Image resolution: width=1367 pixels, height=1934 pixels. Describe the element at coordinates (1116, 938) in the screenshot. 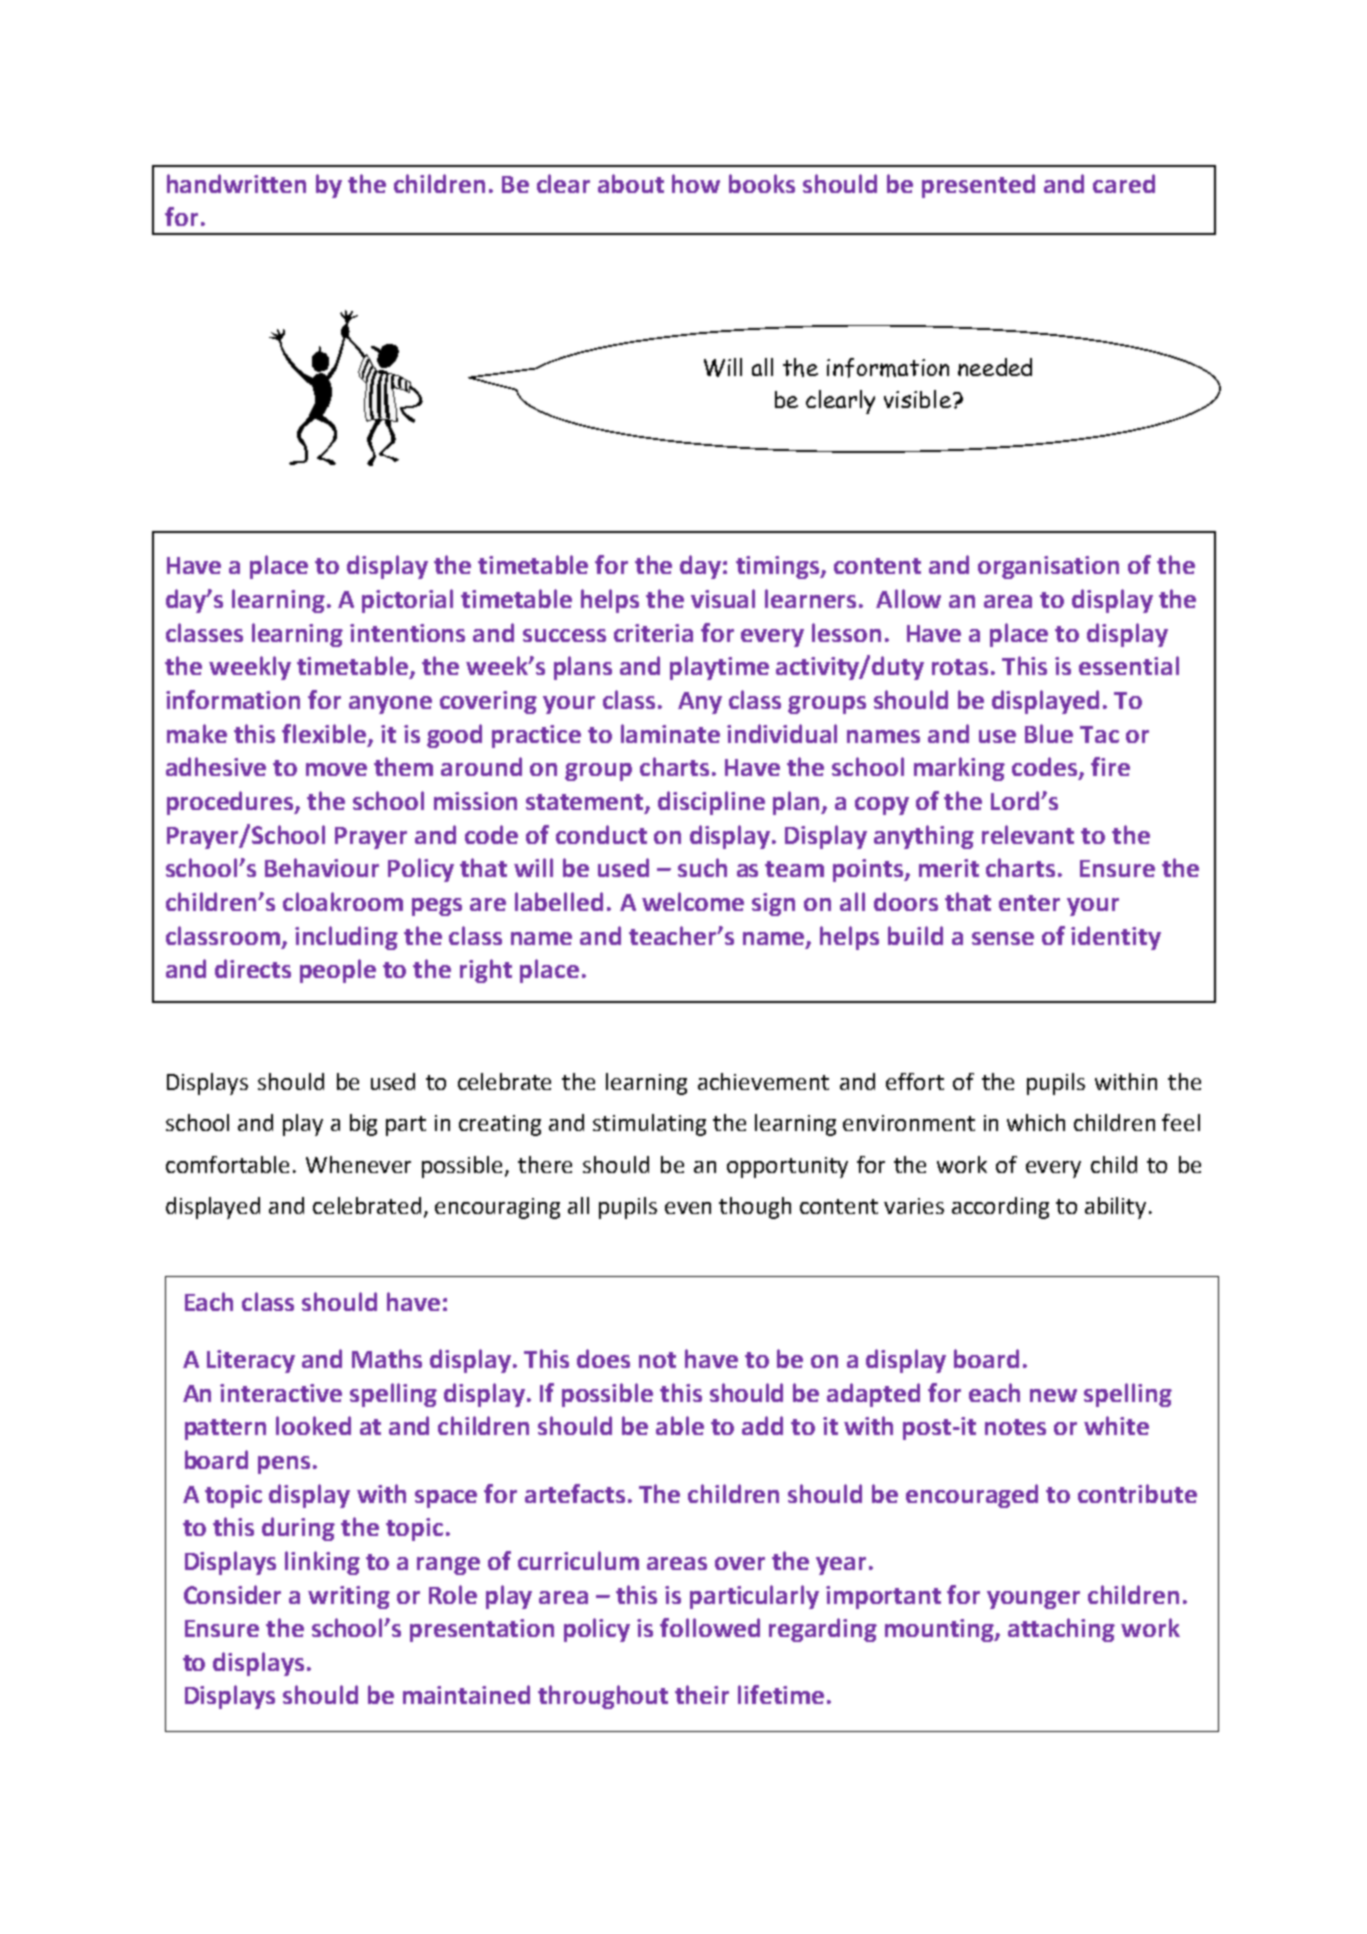

I see `identity` at that location.
